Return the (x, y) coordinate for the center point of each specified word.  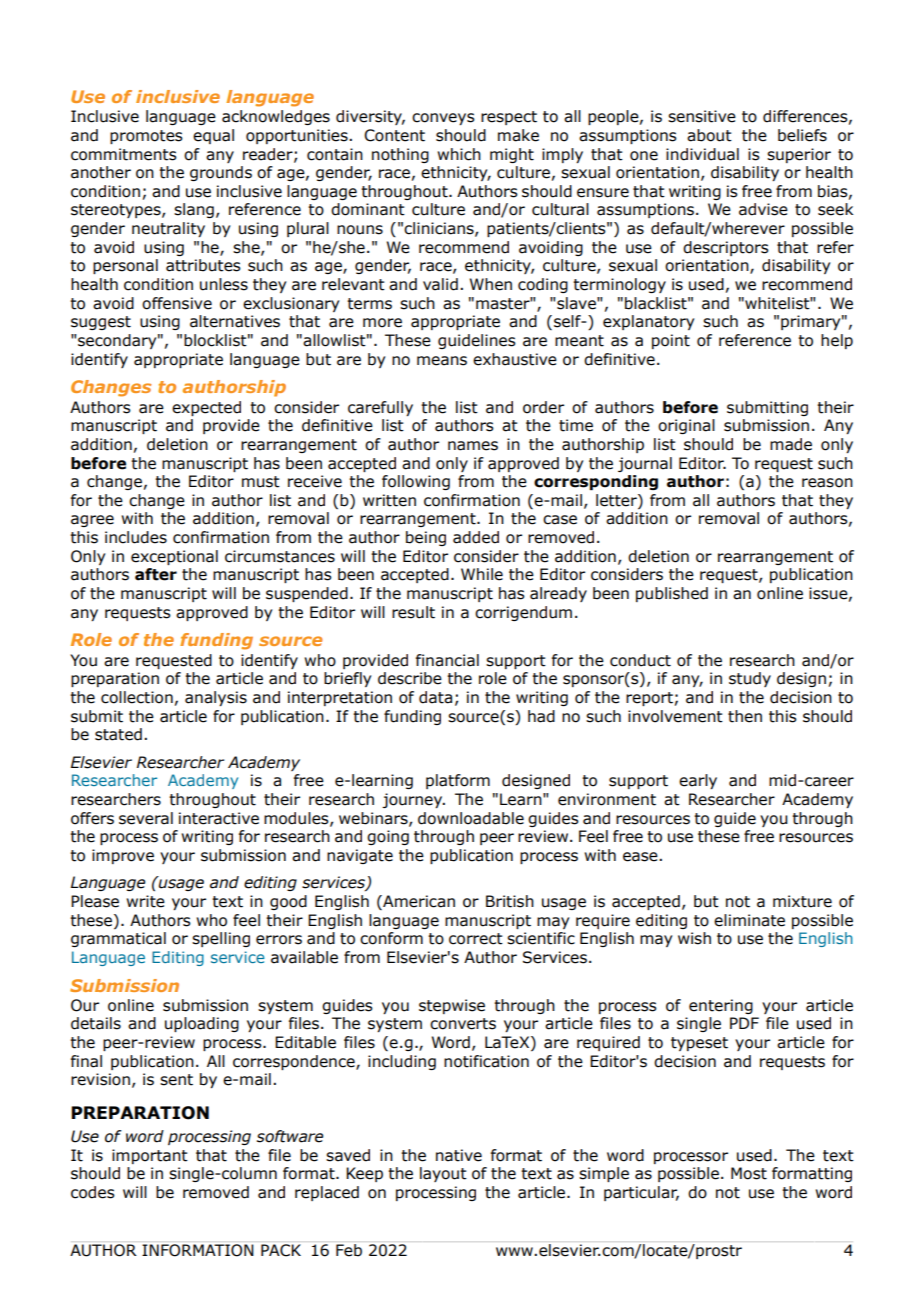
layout (443, 1174)
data (435, 697)
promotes (146, 137)
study (750, 679)
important (150, 1156)
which (459, 154)
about (709, 135)
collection (137, 697)
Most (749, 1173)
